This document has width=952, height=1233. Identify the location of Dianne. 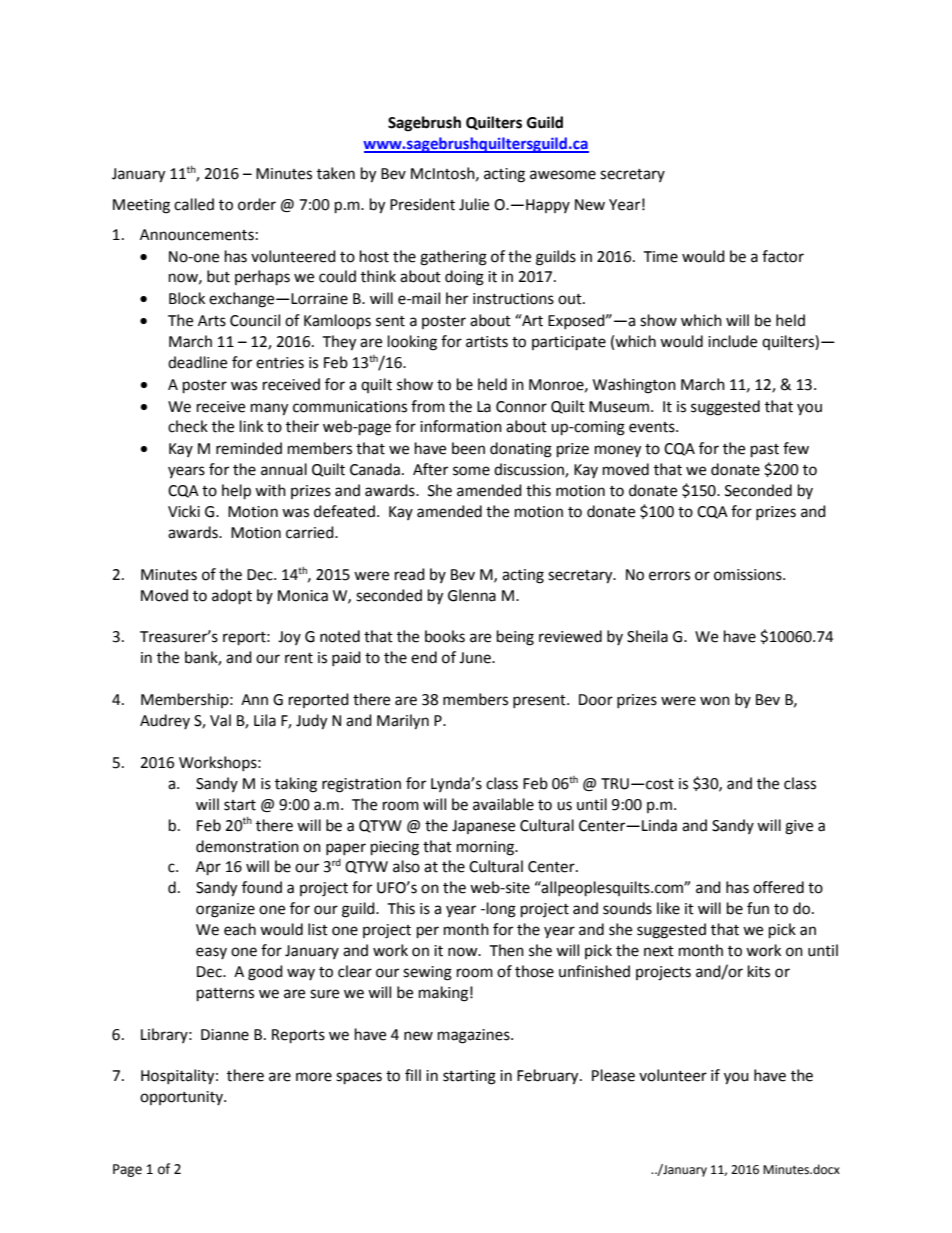
(225, 1035).
